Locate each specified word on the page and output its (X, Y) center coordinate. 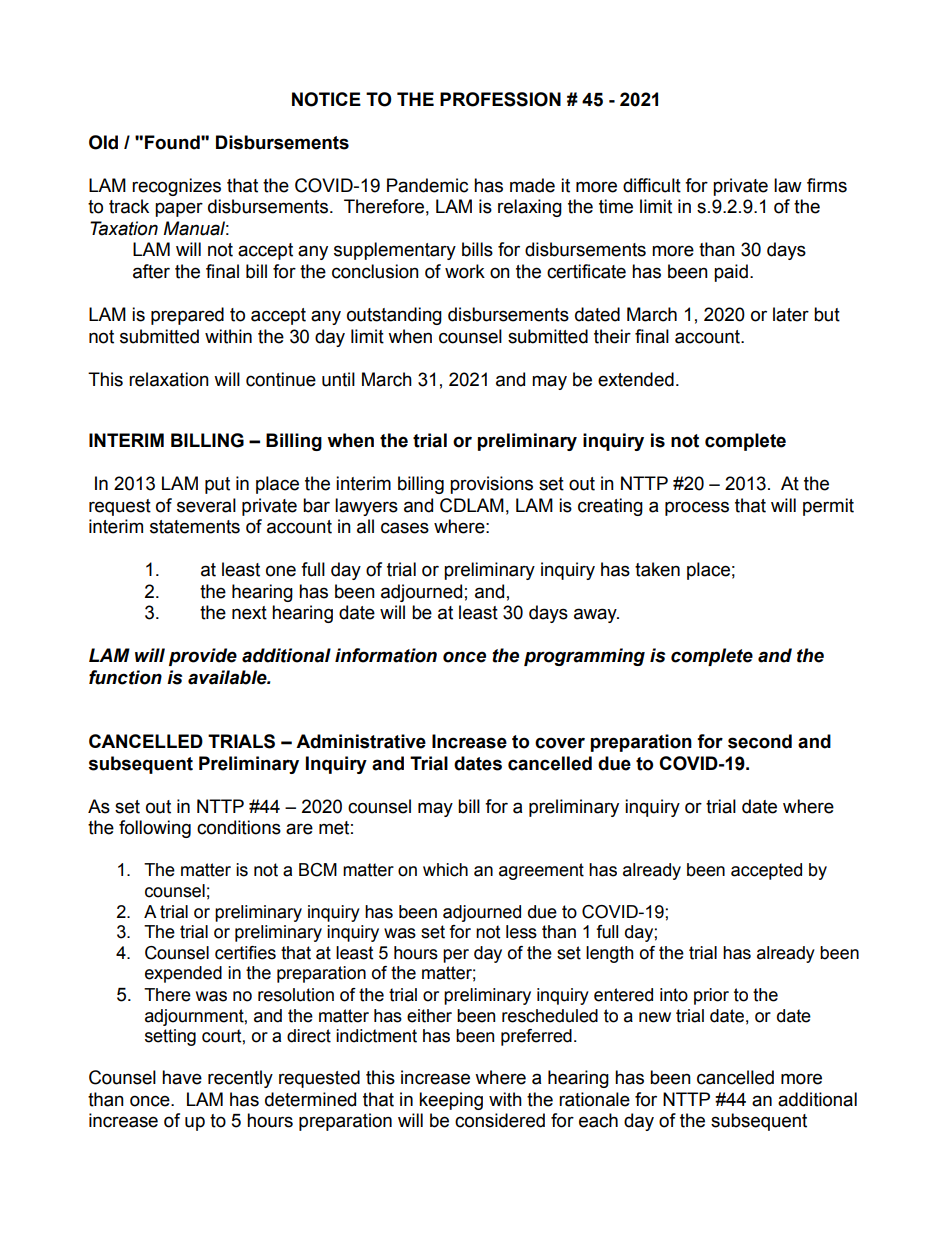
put (217, 485)
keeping (451, 1101)
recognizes (176, 187)
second (760, 741)
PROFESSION (500, 99)
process (697, 508)
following (155, 829)
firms (827, 185)
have (182, 1077)
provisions (491, 485)
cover (560, 743)
